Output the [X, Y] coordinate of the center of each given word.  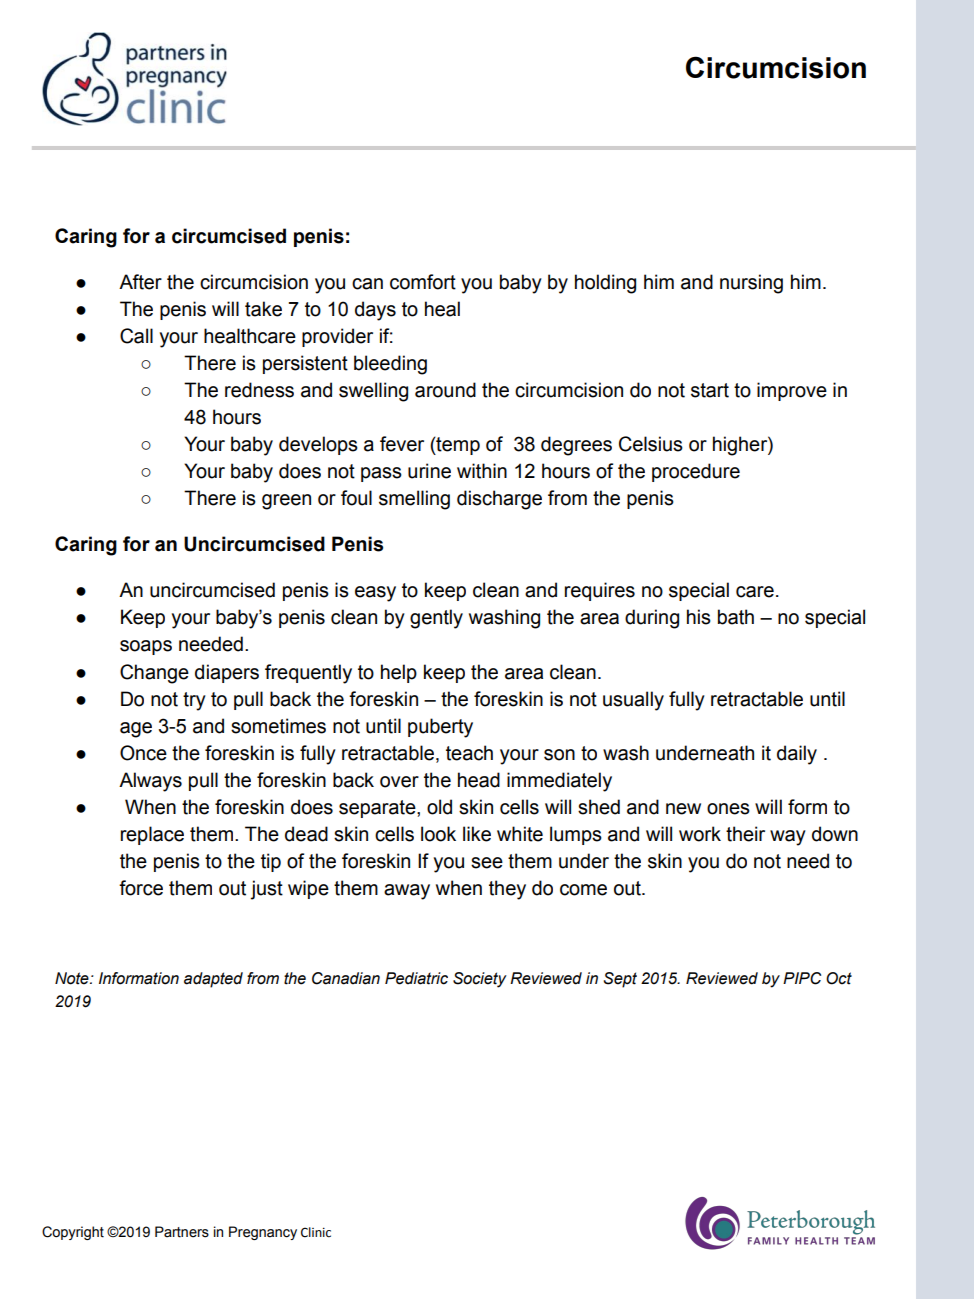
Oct [839, 978]
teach [469, 753]
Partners [182, 1232]
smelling [414, 500]
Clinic [316, 1232]
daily [797, 755]
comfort [423, 282]
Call [136, 336]
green [286, 502]
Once [143, 753]
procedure [696, 472]
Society [480, 980]
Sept [620, 980]
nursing [751, 284]
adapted [213, 980]
